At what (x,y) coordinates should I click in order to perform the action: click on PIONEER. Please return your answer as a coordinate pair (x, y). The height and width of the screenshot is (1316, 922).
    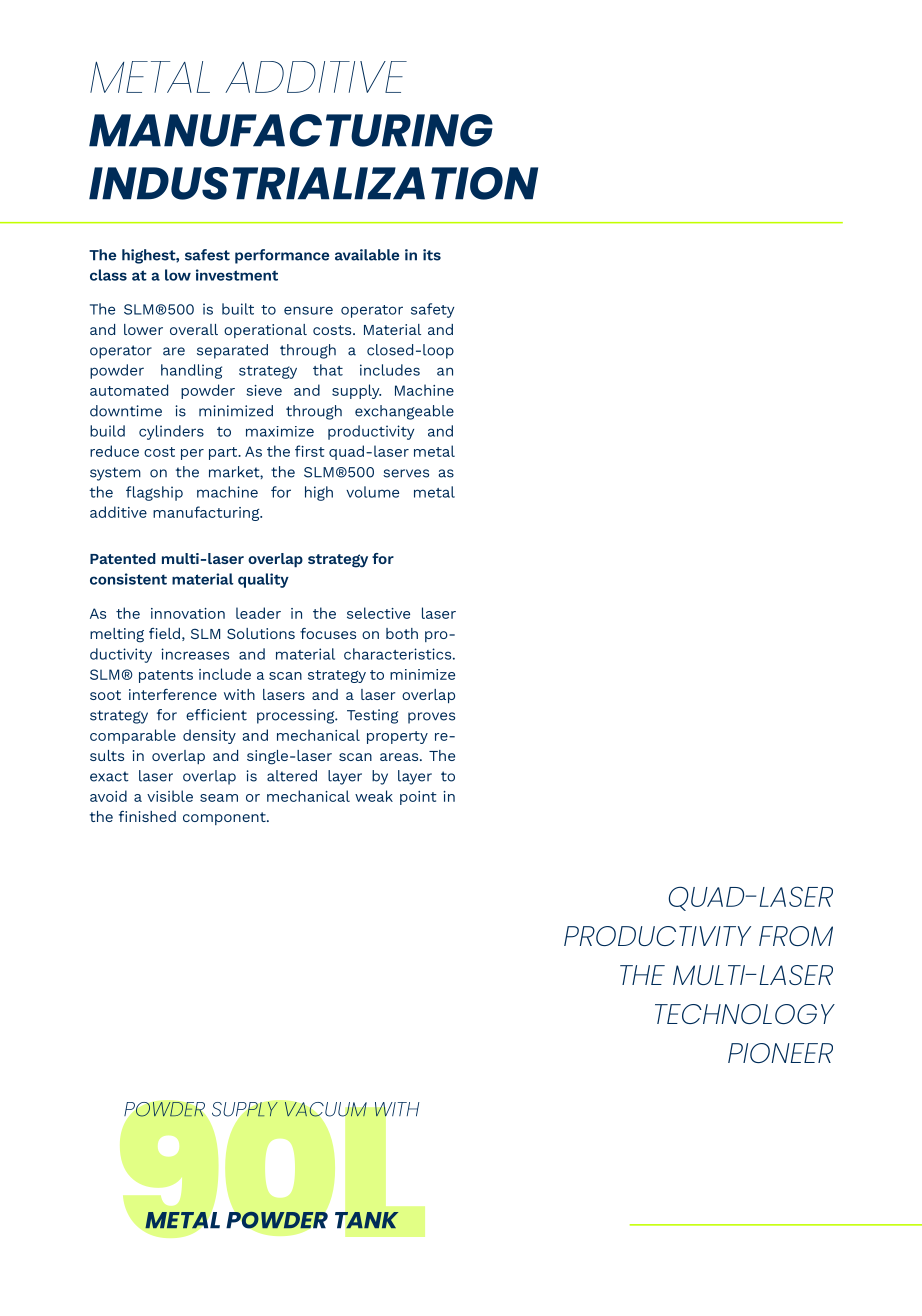
    Looking at the image, I should click on (780, 1053).
